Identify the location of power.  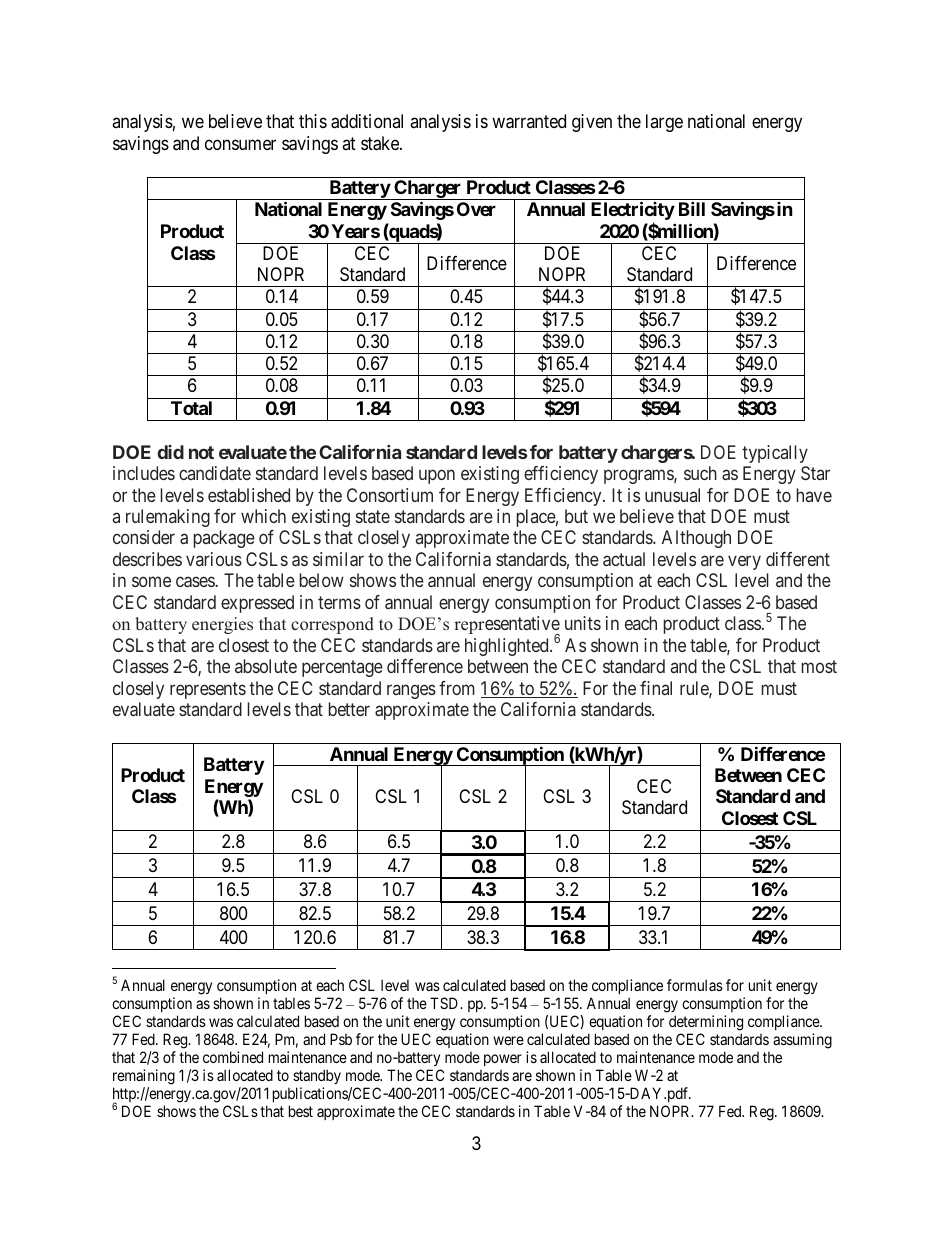
(503, 1060).
